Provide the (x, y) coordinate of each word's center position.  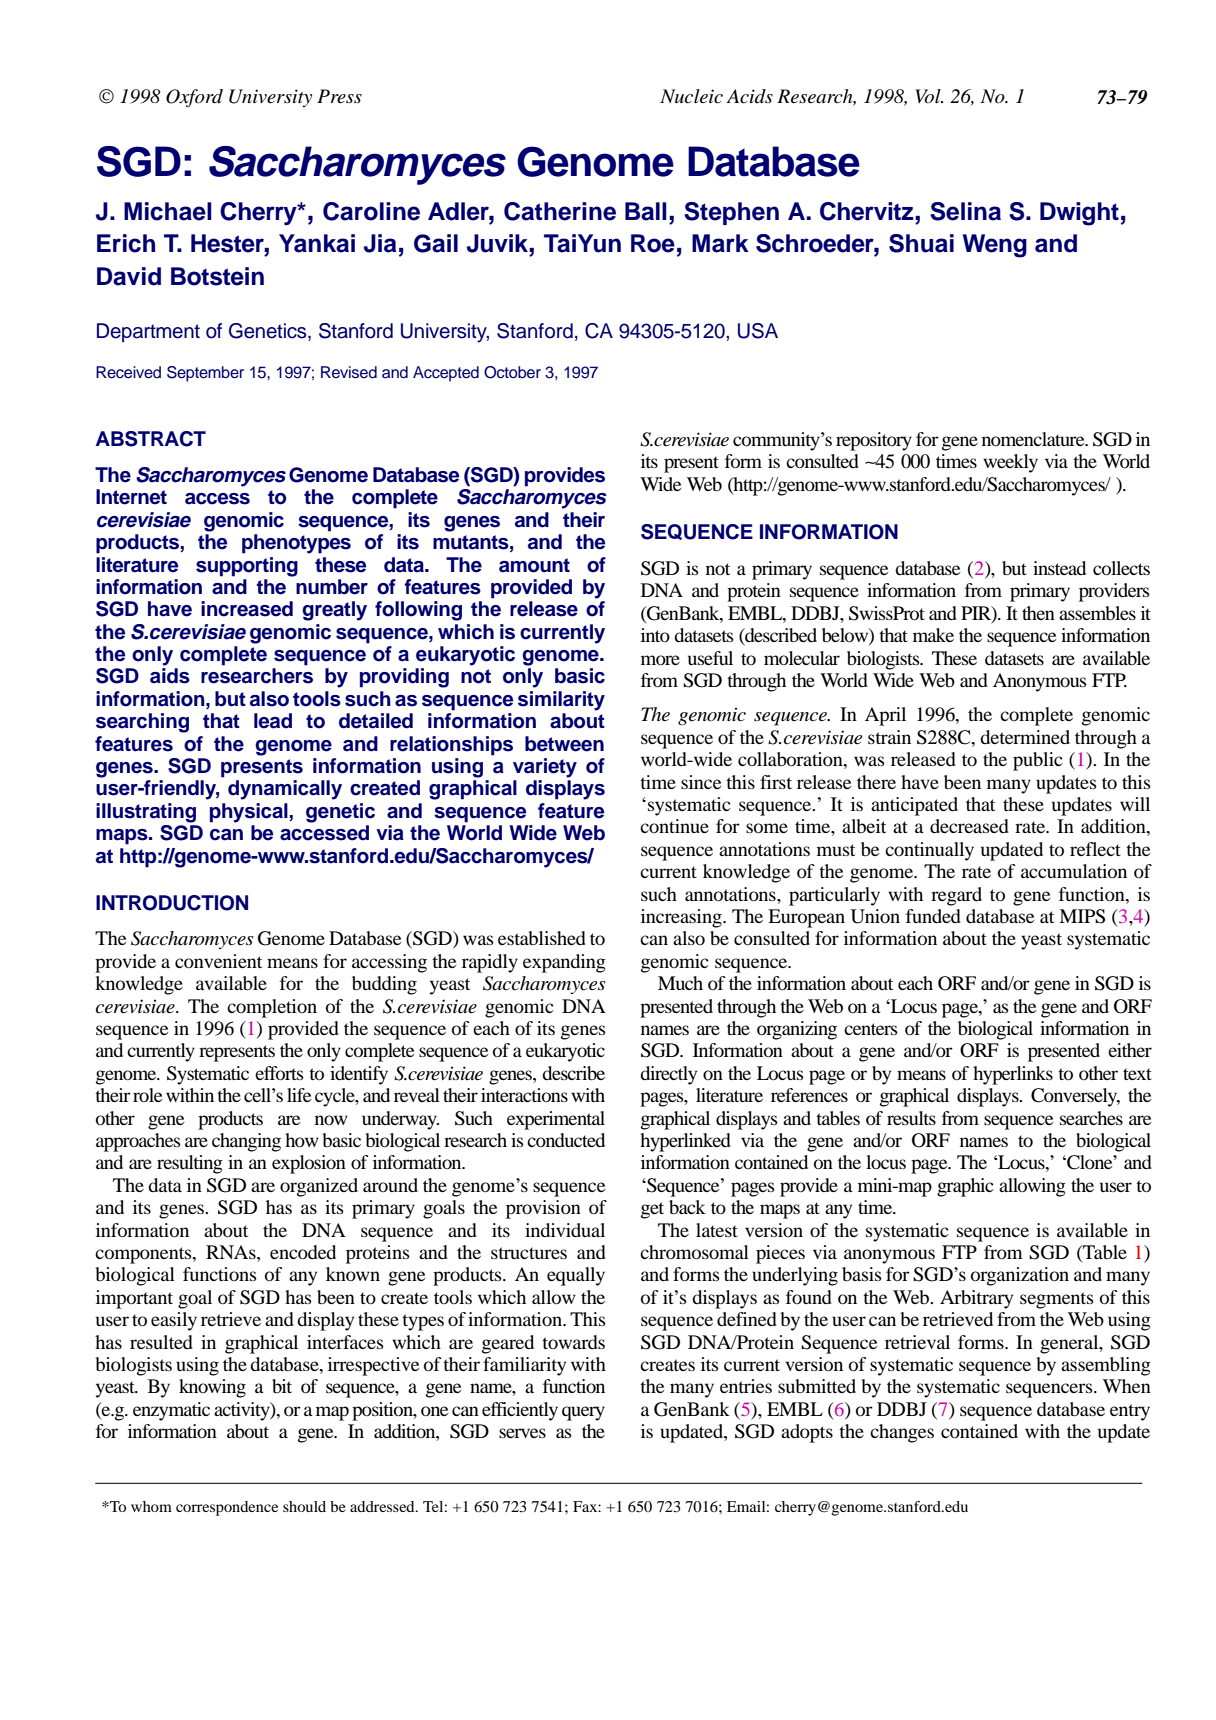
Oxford (194, 98)
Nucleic (691, 96)
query (583, 1413)
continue (674, 826)
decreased (969, 826)
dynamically (285, 790)
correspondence (227, 1508)
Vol (929, 96)
